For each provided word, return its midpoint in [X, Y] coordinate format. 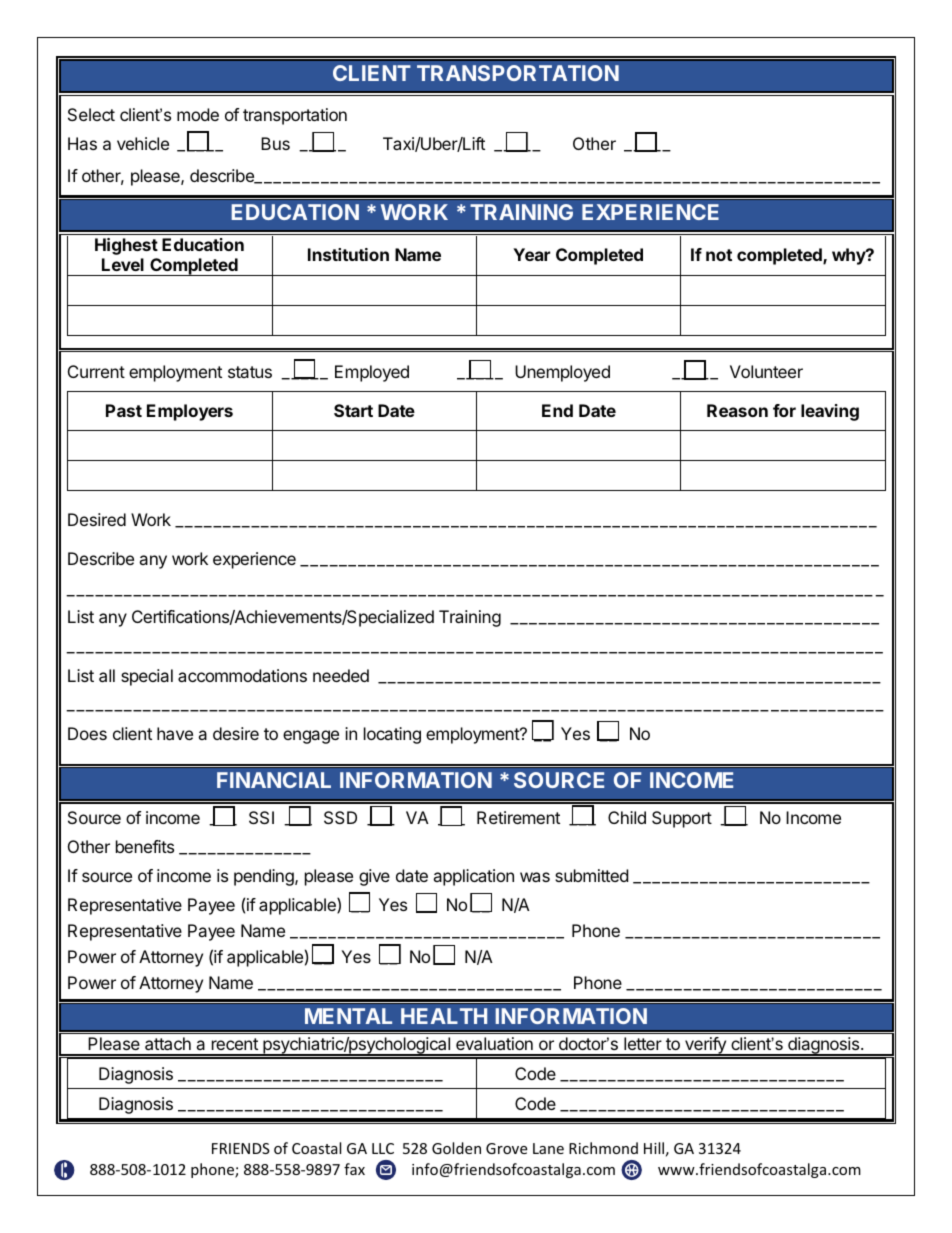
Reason [737, 410]
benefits [145, 846]
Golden [456, 1148]
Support [682, 819]
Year [531, 254]
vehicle [143, 143]
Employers [190, 412]
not [719, 255]
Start [353, 410]
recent [235, 1044]
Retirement [518, 817]
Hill [654, 1148]
